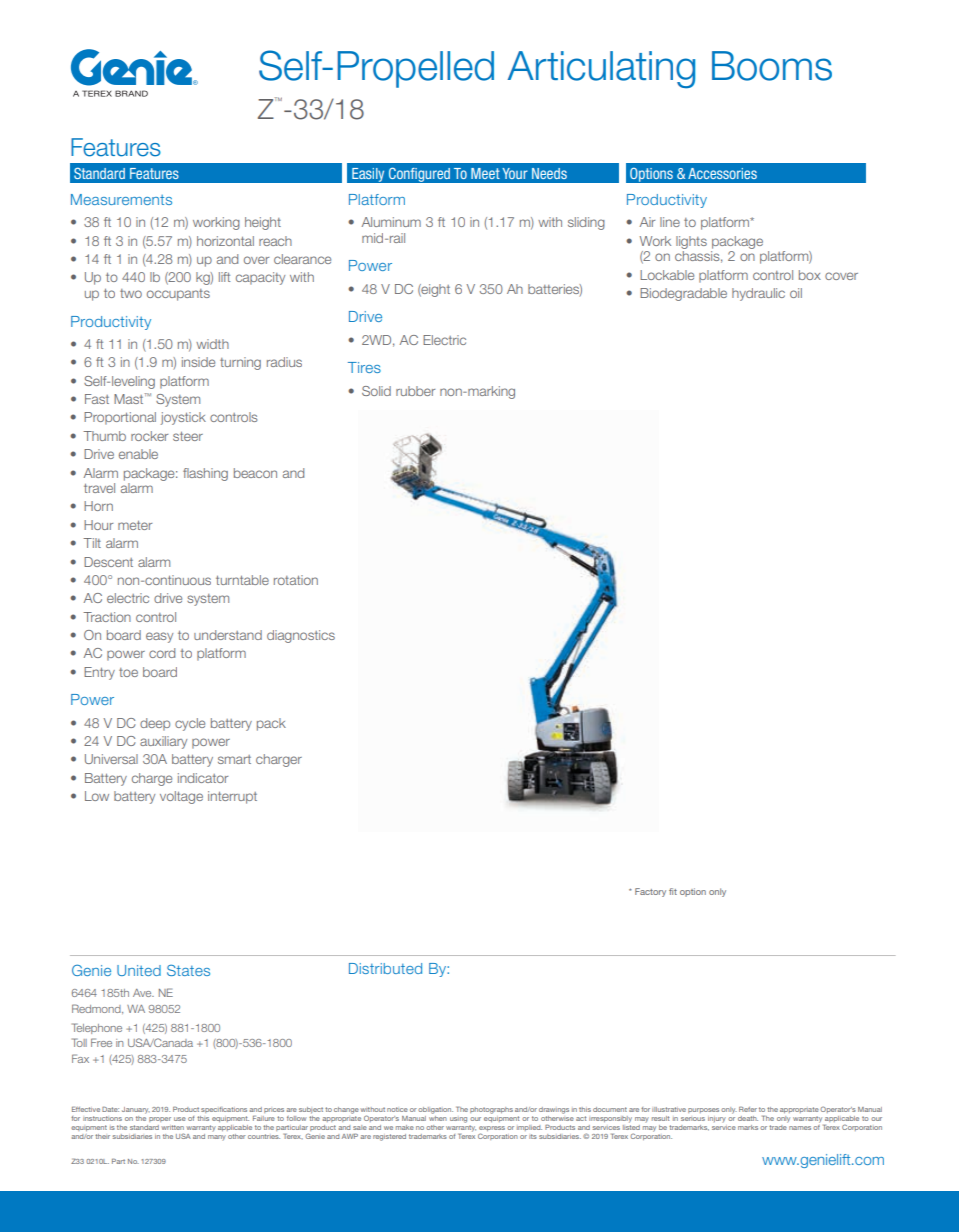 Image resolution: width=959 pixels, height=1232 pixels. Describe the element at coordinates (435, 1110) in the screenshot. I see `obligation` at that location.
